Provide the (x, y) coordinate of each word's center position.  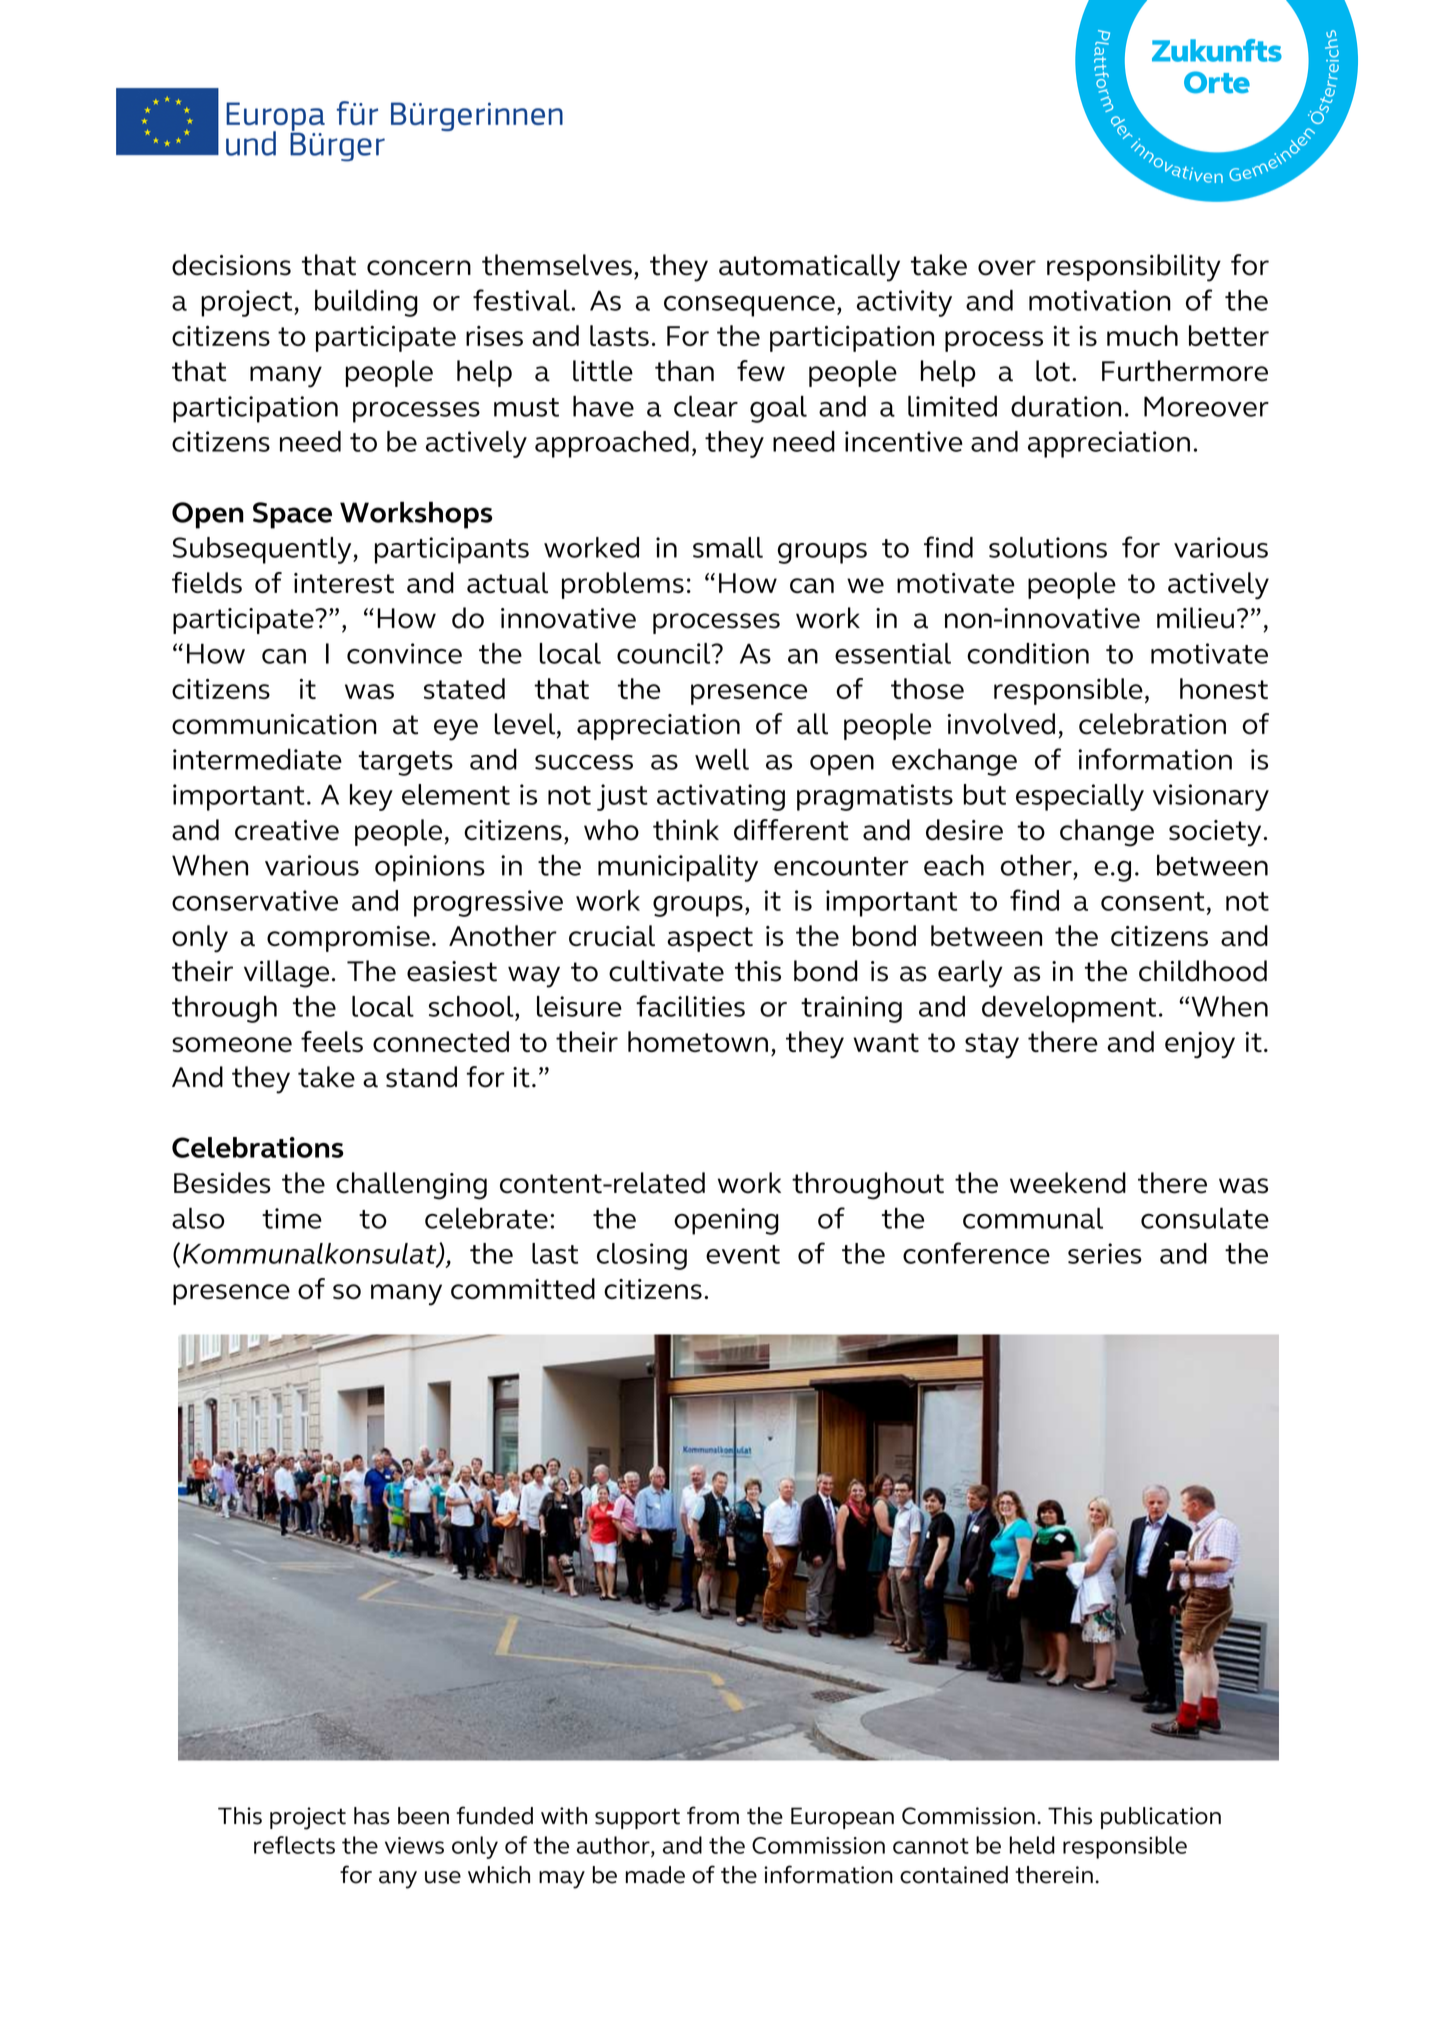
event (743, 1254)
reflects (294, 1845)
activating (721, 797)
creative (287, 830)
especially (1080, 797)
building (366, 303)
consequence (749, 306)
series (1105, 1253)
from (713, 1815)
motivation (1100, 300)
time (292, 1218)
